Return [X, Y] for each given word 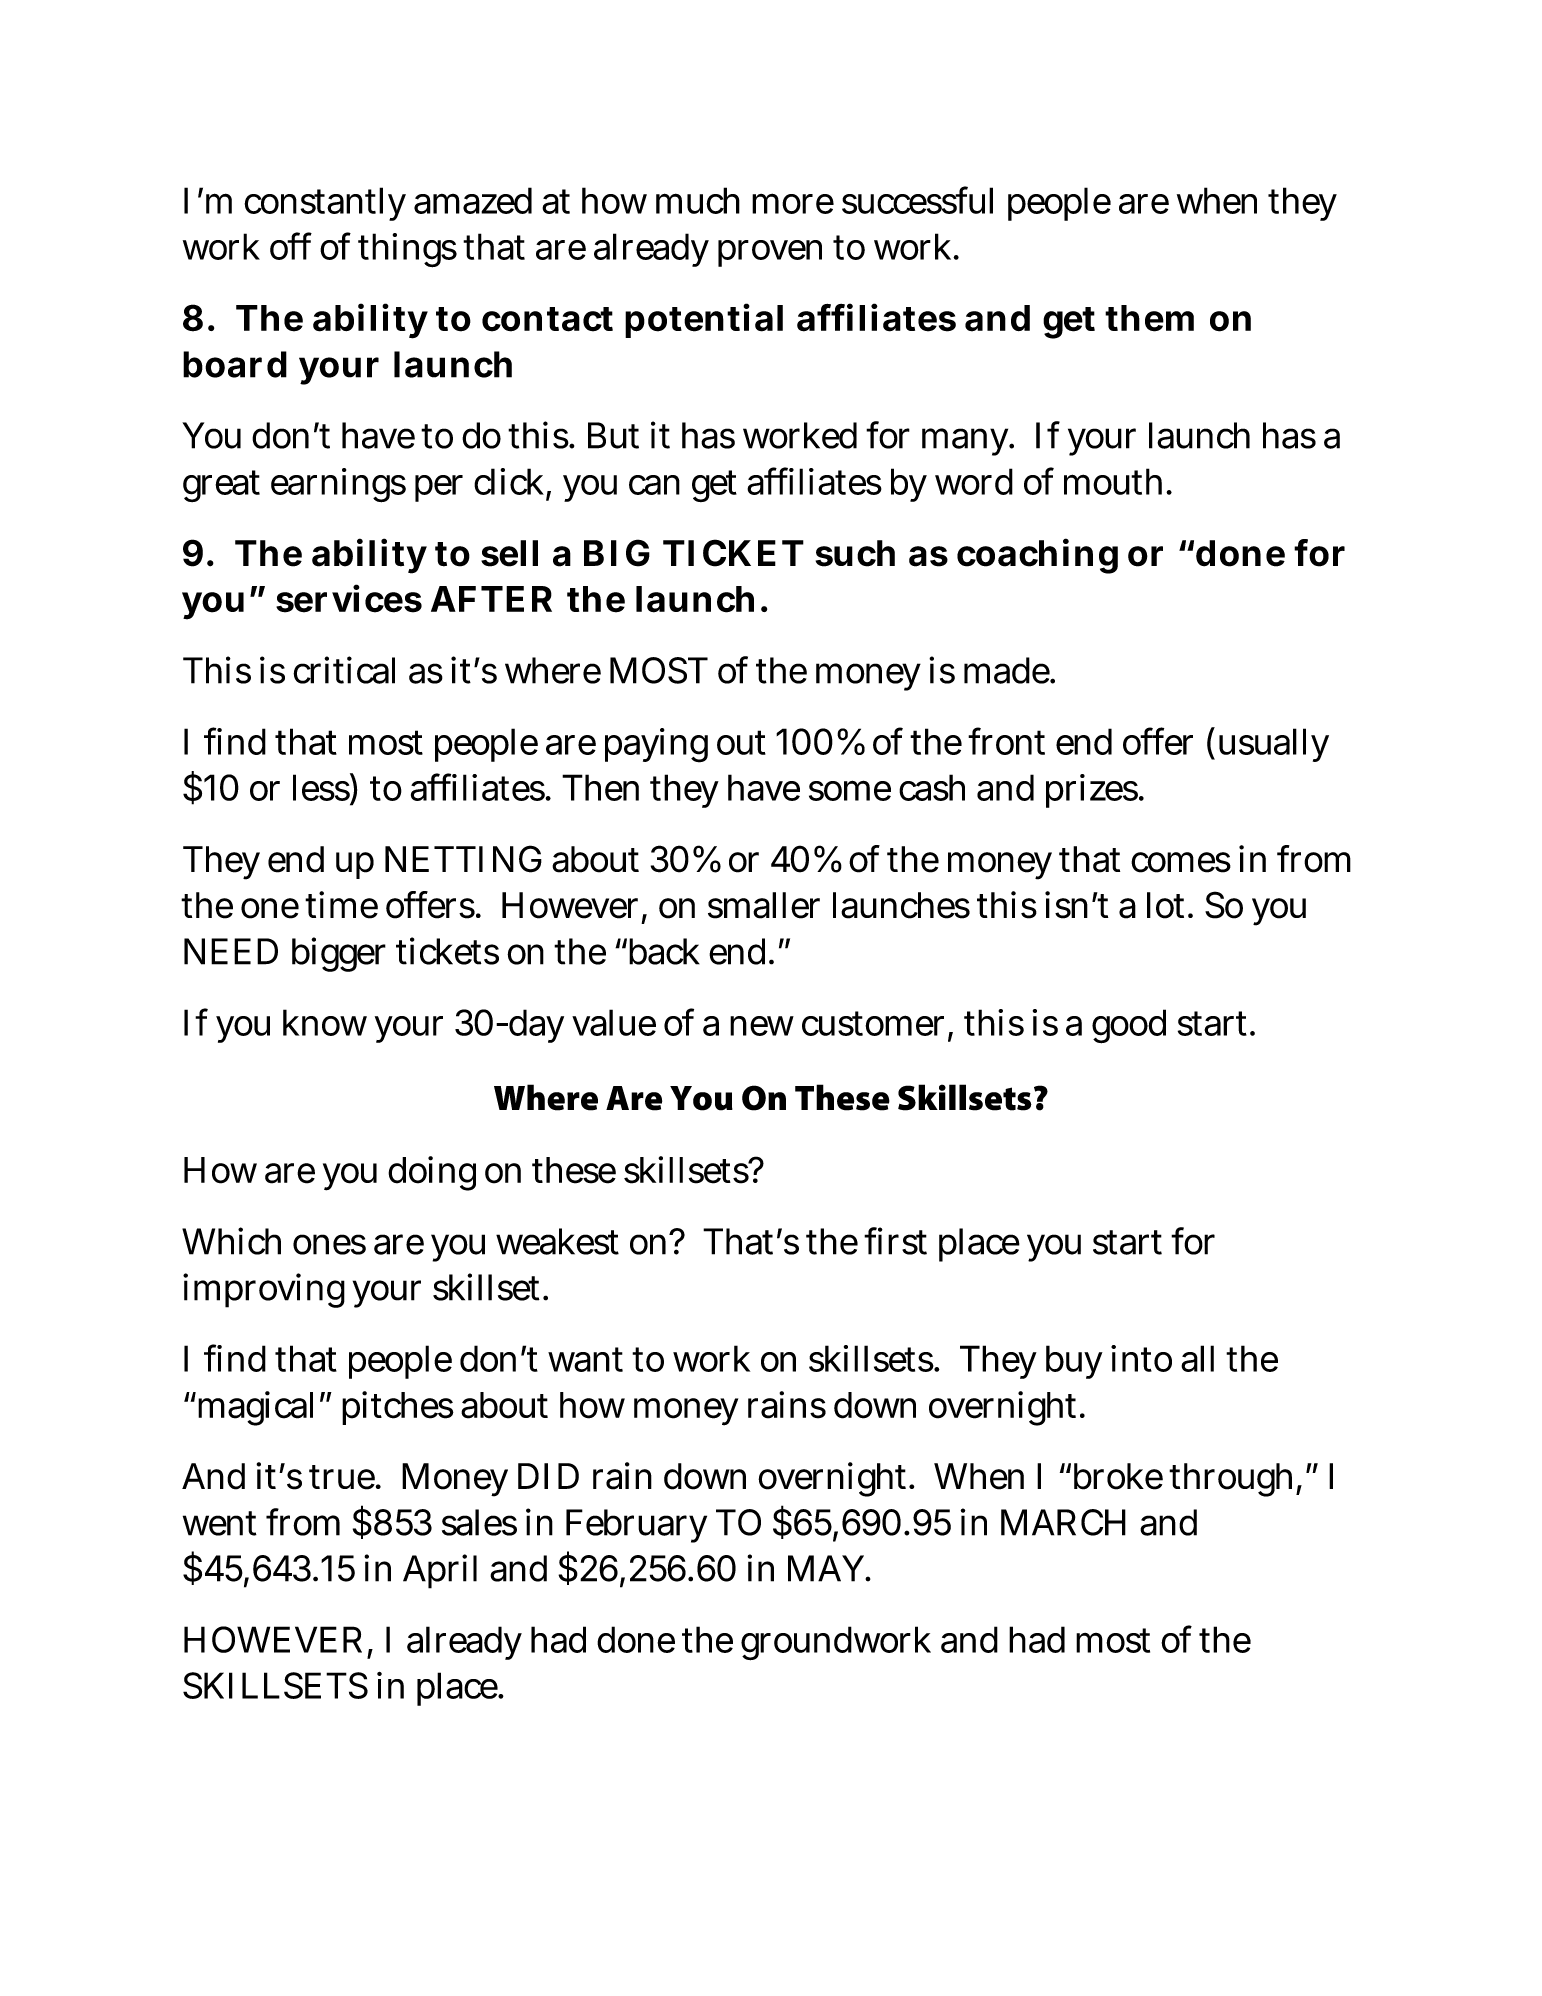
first [895, 1241]
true [343, 1477]
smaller [764, 905]
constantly [325, 204]
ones [329, 1244]
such [855, 553]
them [1149, 318]
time [341, 905]
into [1141, 1358]
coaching [1037, 556]
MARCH [1063, 1522]
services [349, 599]
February [636, 1526]
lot [1168, 905]
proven [770, 253]
